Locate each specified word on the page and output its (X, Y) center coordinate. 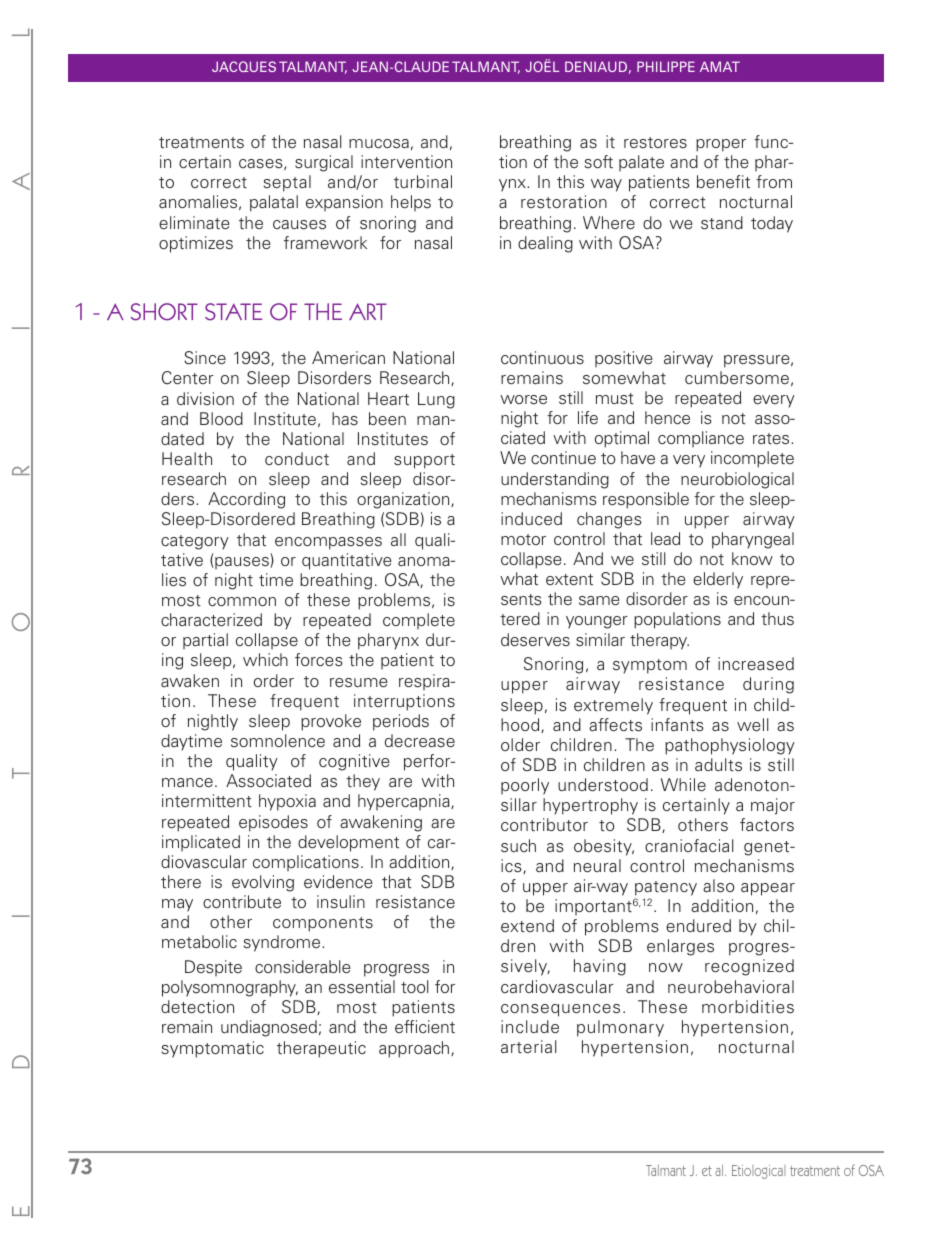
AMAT (720, 66)
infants (677, 725)
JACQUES (244, 66)
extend (527, 926)
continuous (542, 358)
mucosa (379, 144)
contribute (242, 902)
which (265, 659)
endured (698, 926)
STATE (233, 312)
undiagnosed (269, 1028)
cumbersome (737, 378)
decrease (420, 741)
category (195, 542)
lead (665, 539)
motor (523, 540)
